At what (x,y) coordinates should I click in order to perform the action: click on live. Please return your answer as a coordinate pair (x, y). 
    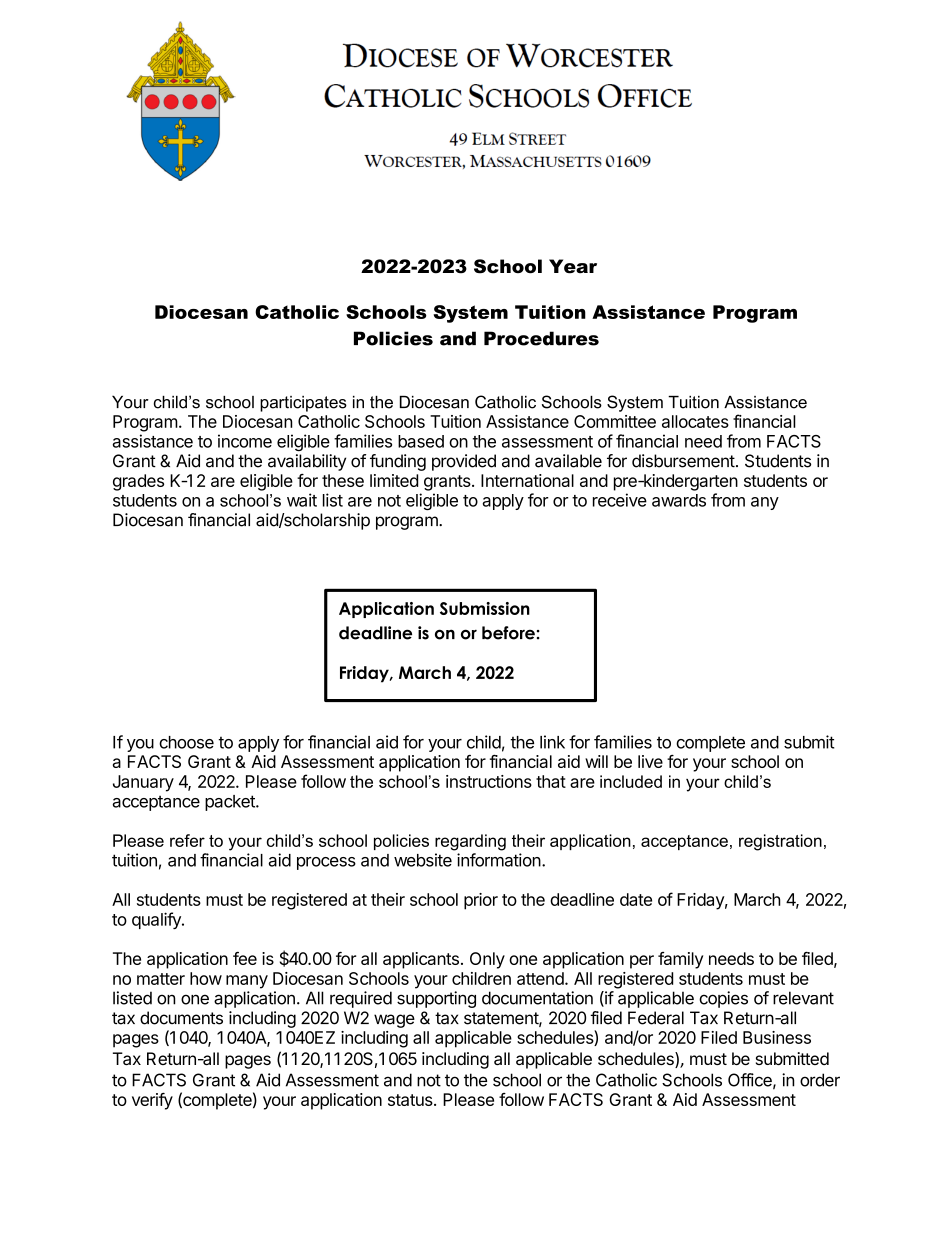
    Looking at the image, I should click on (650, 761).
